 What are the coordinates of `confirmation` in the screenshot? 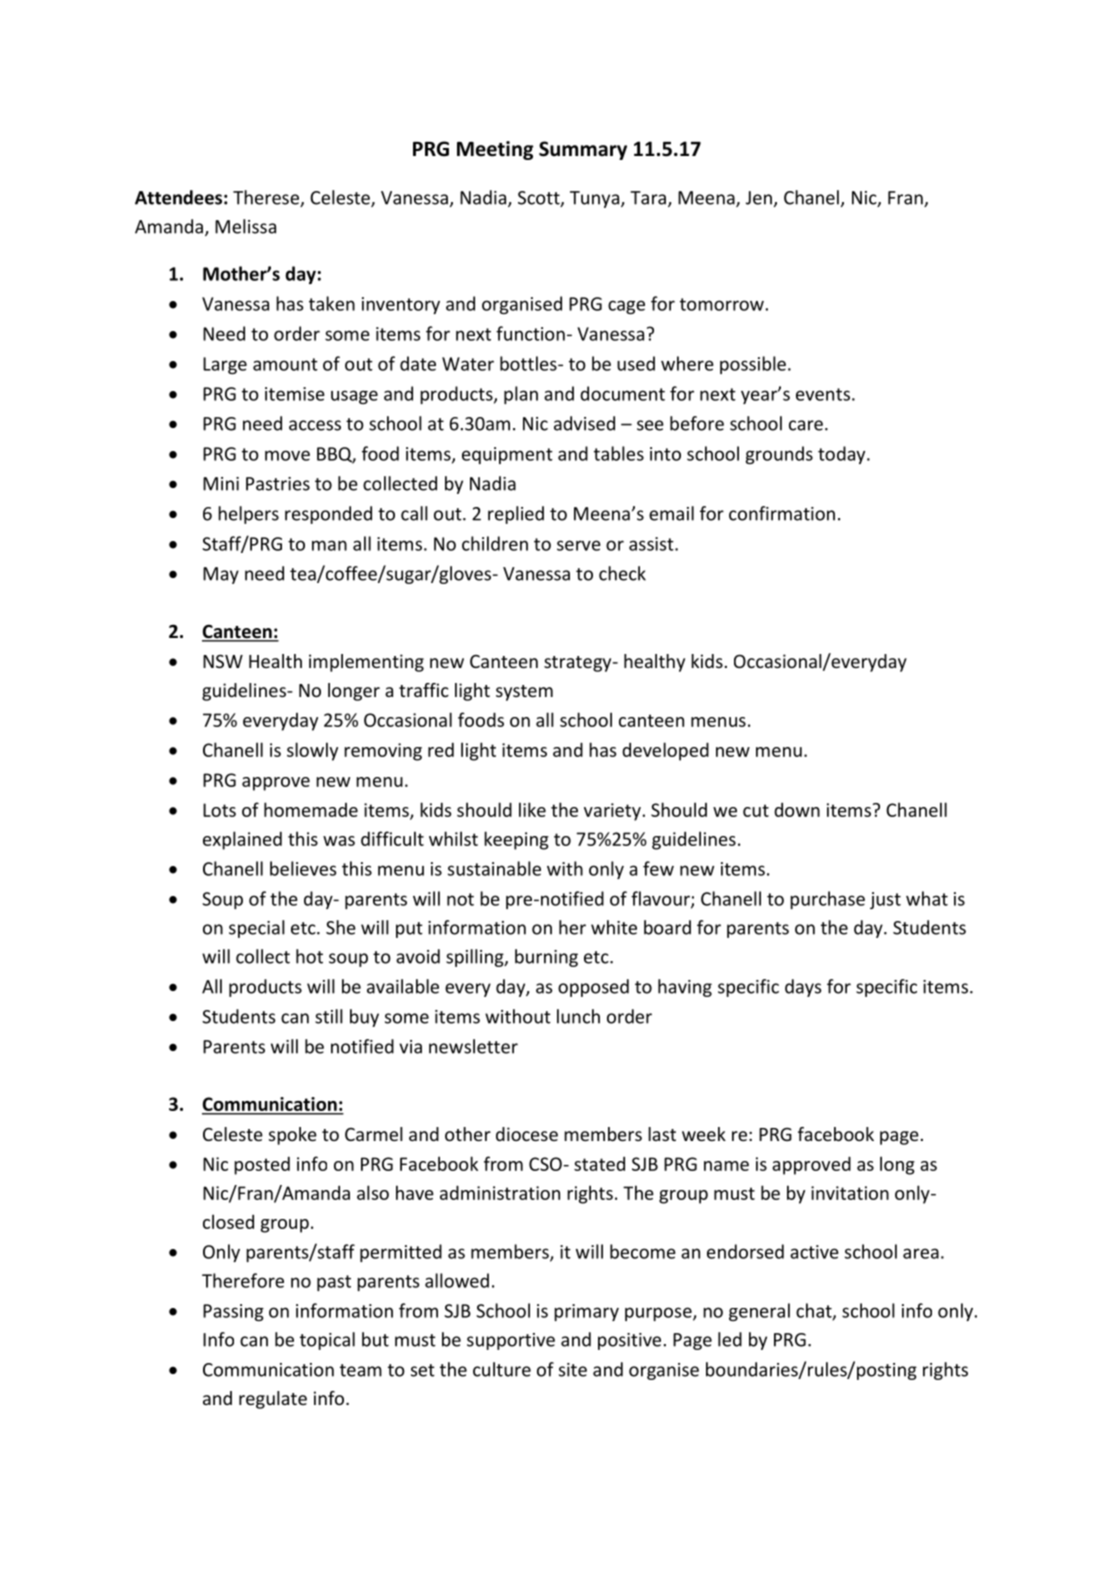 It's located at (782, 513).
